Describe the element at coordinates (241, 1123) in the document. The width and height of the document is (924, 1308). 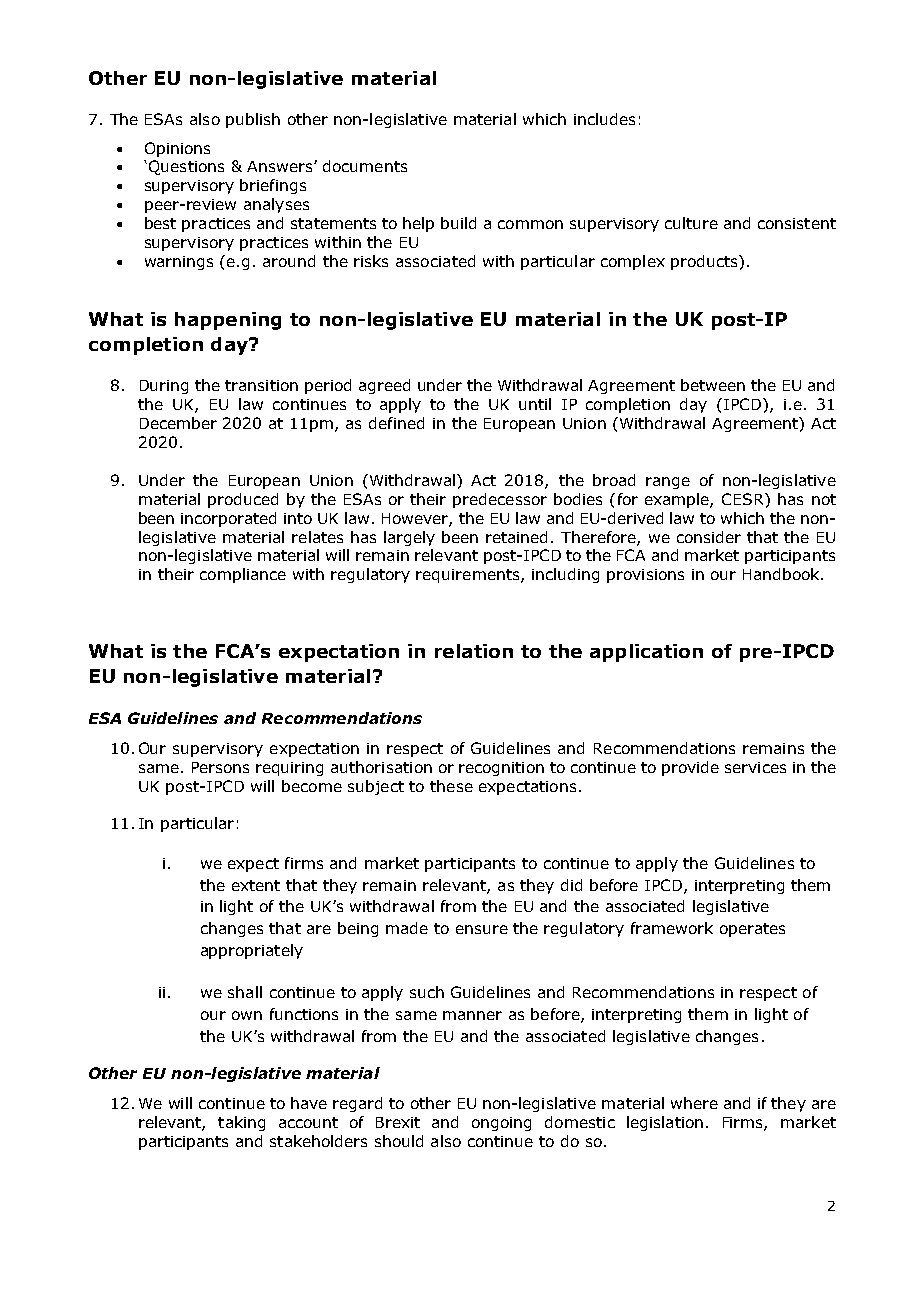
I see `taking` at that location.
